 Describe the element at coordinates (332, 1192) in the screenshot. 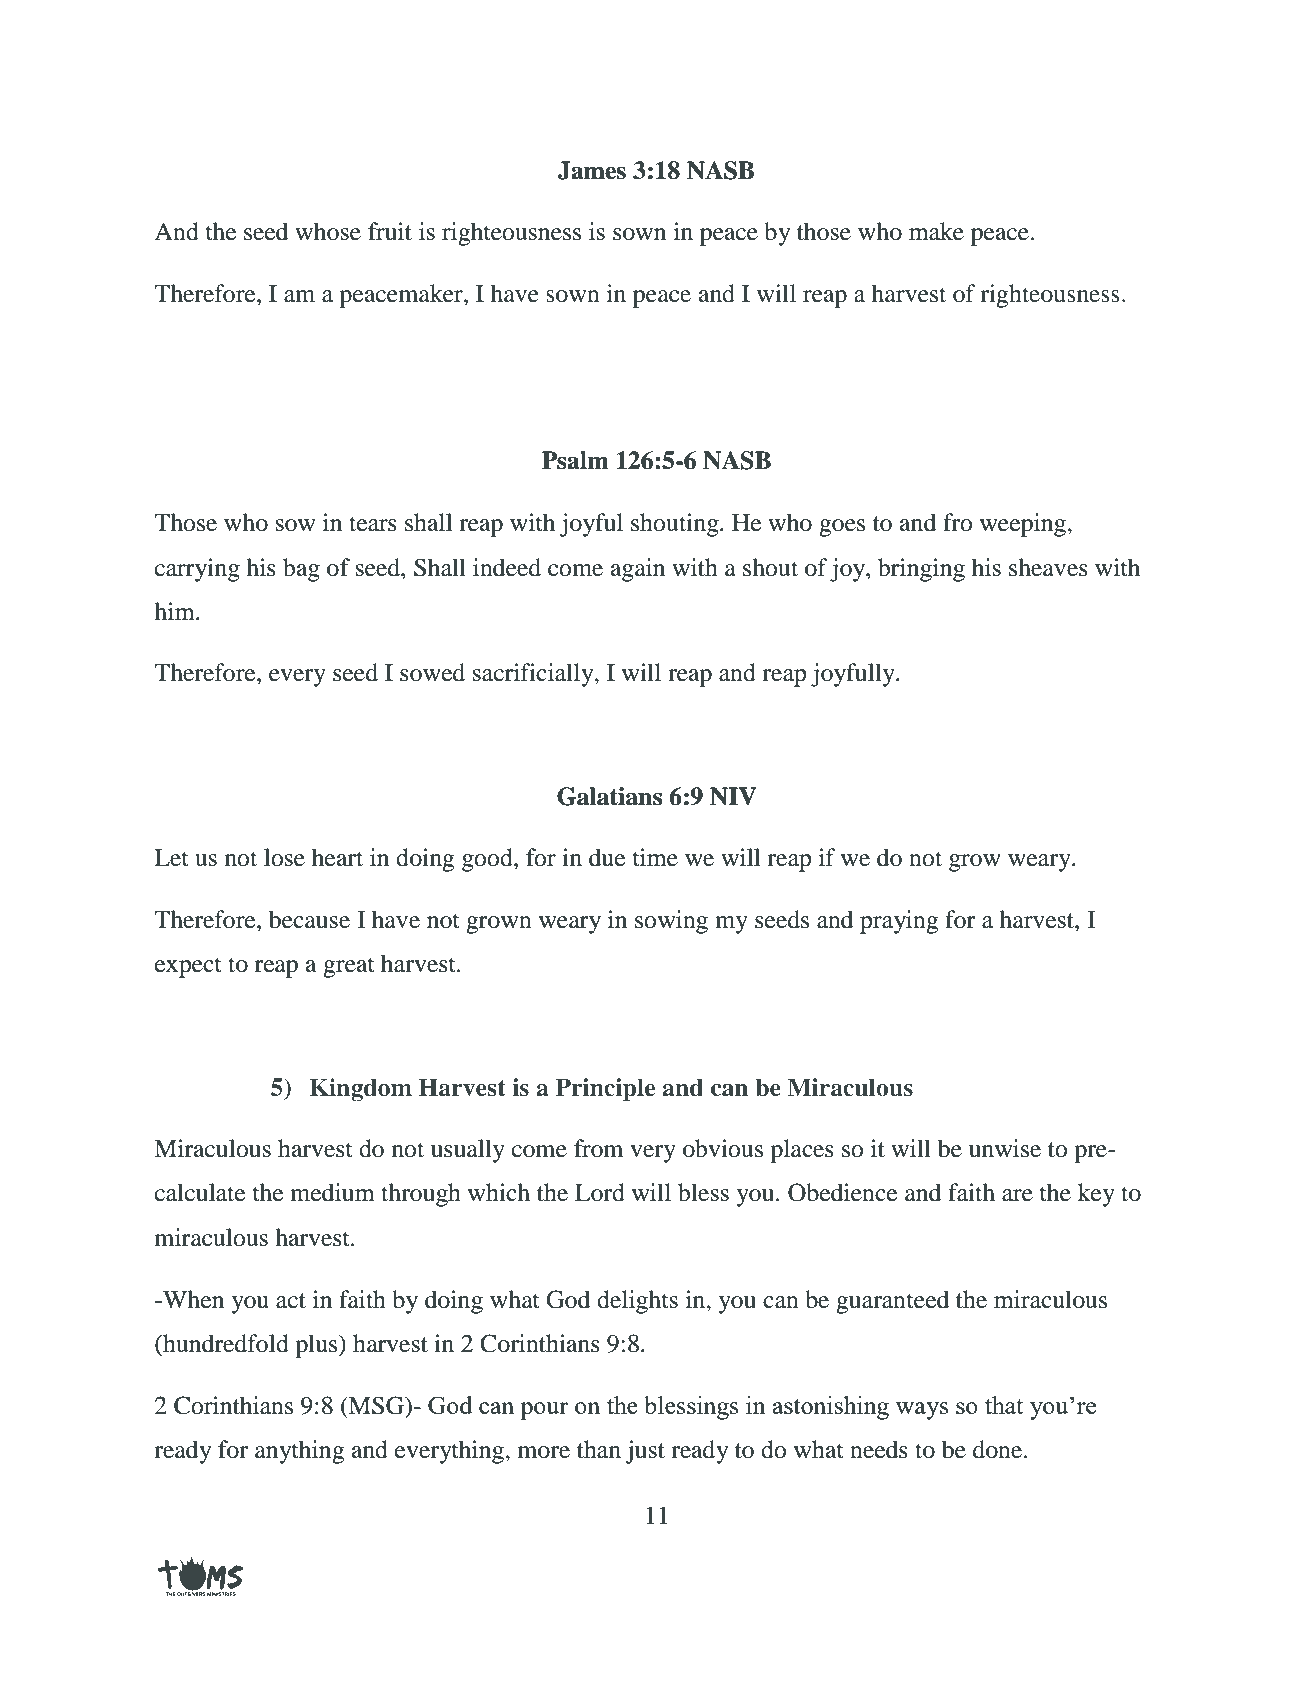

I see `medium` at that location.
